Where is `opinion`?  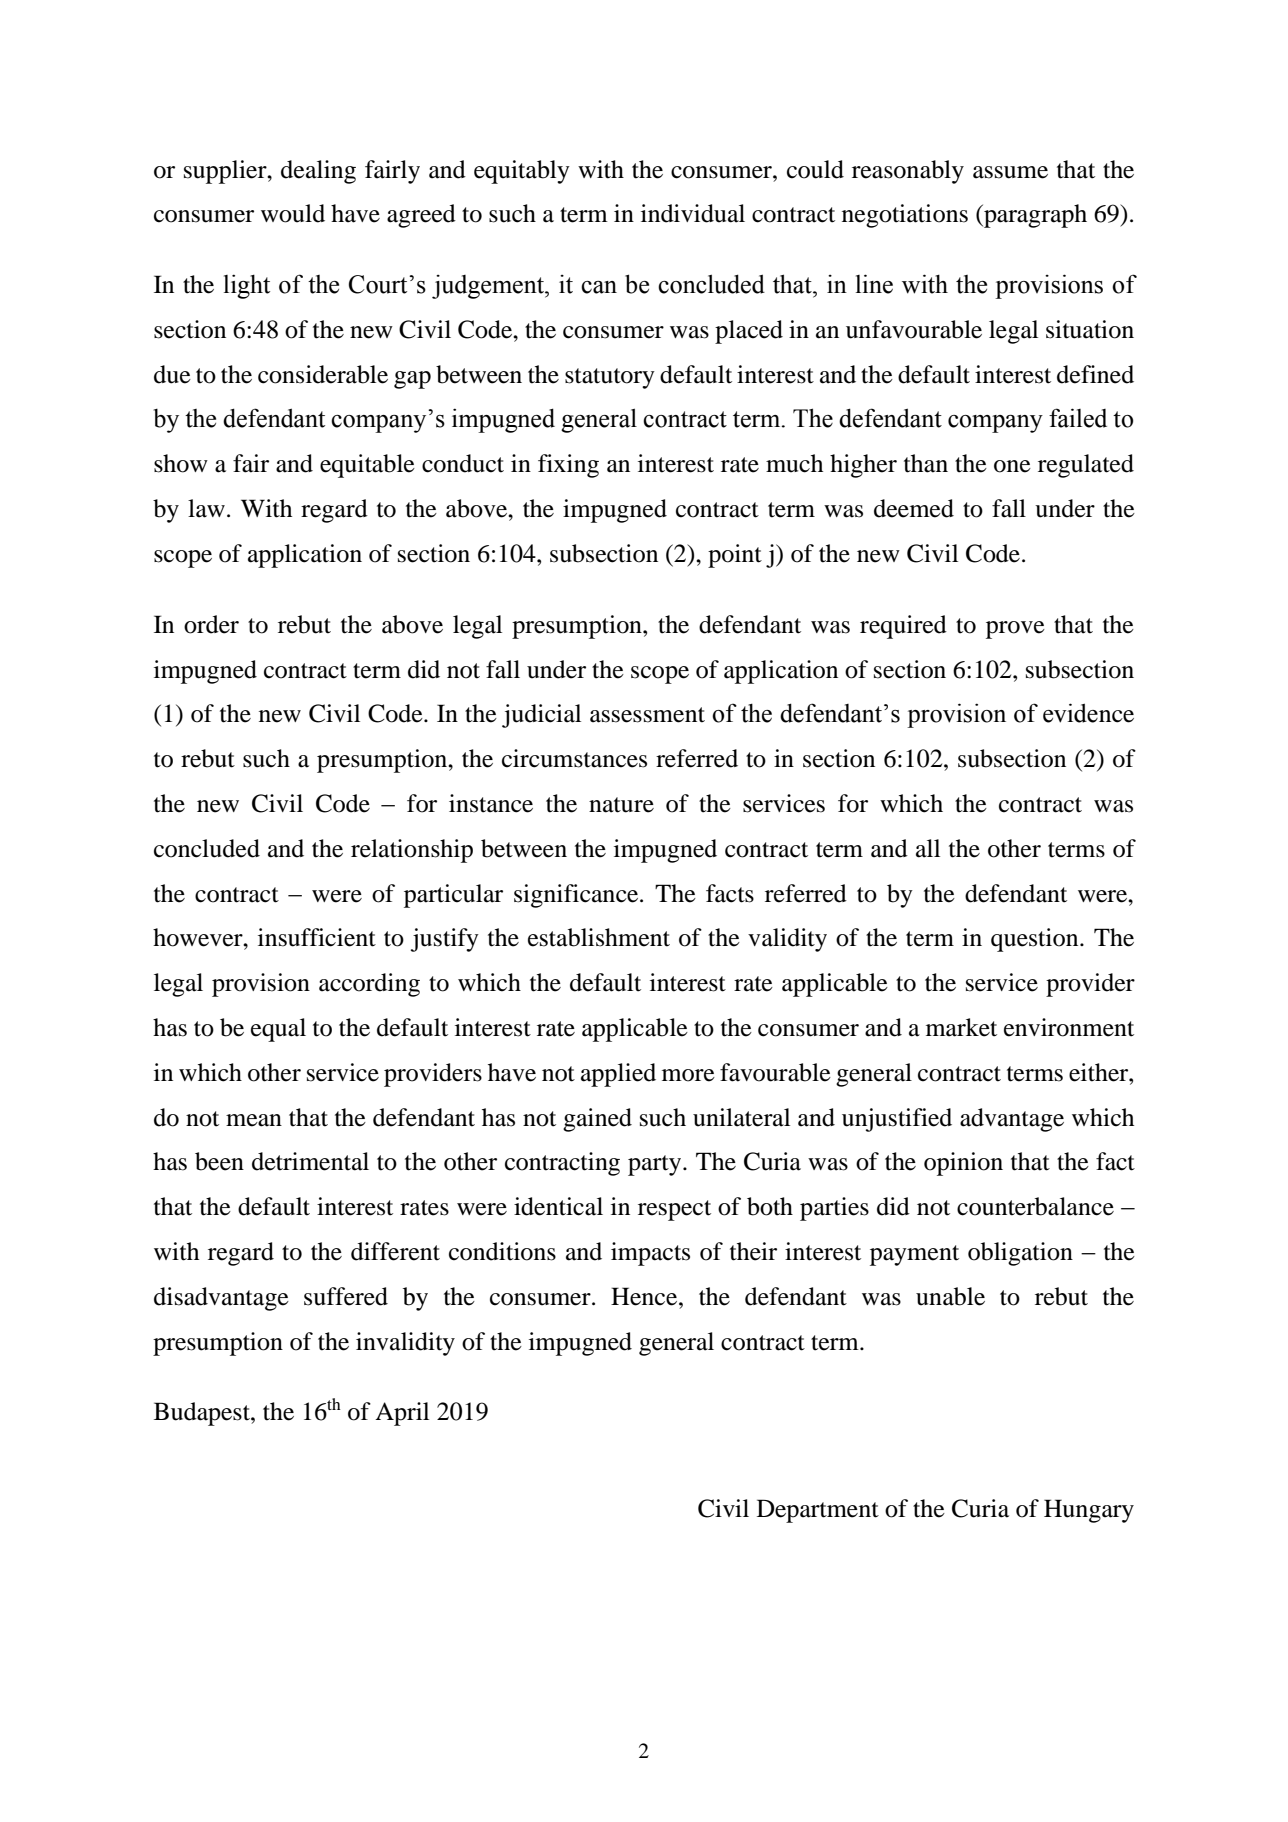 opinion is located at coordinates (963, 1164).
